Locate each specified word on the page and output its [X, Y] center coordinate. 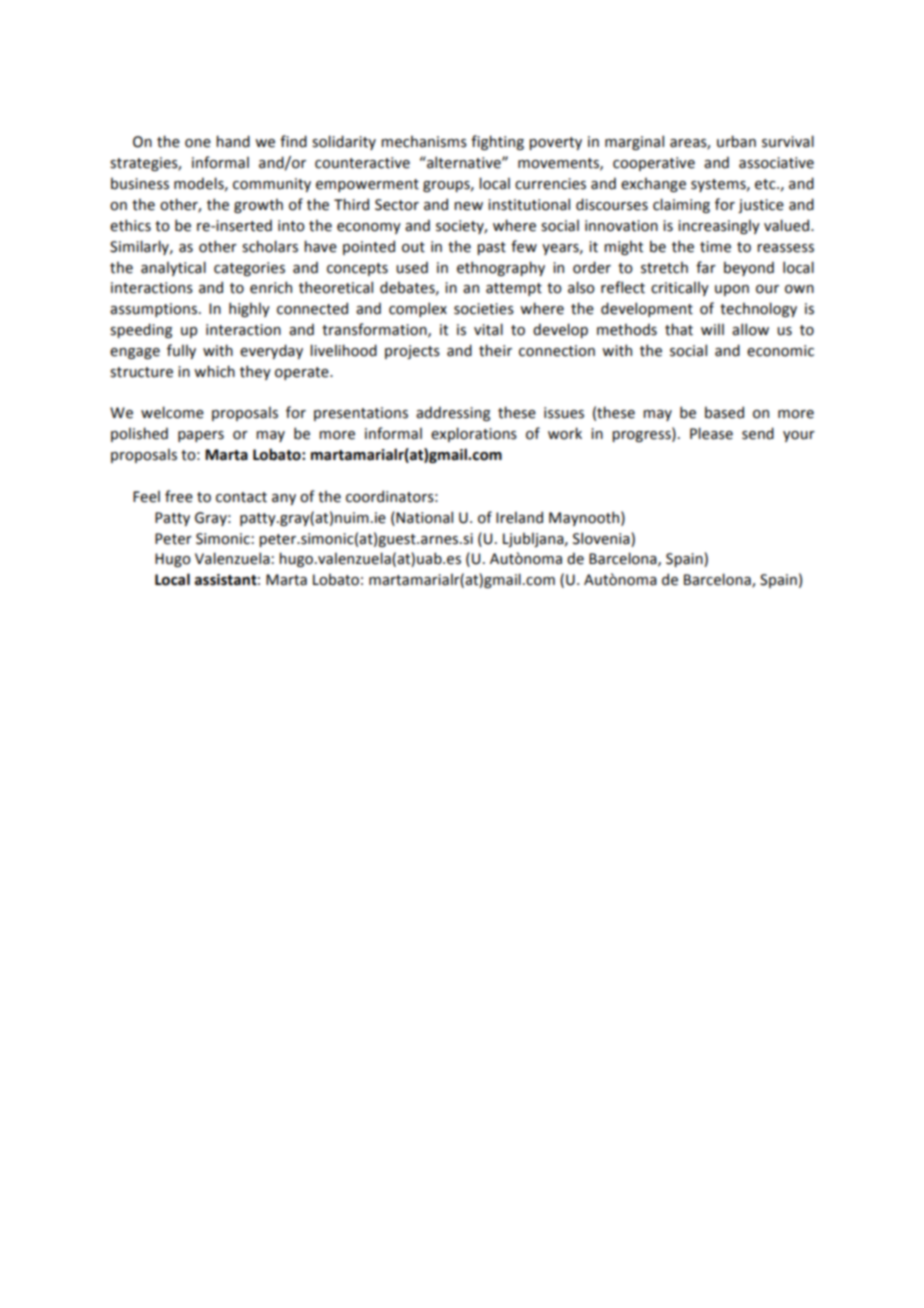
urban [736, 141]
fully [181, 351]
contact [241, 497]
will [712, 329]
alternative [464, 162]
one [198, 143]
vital [488, 329]
